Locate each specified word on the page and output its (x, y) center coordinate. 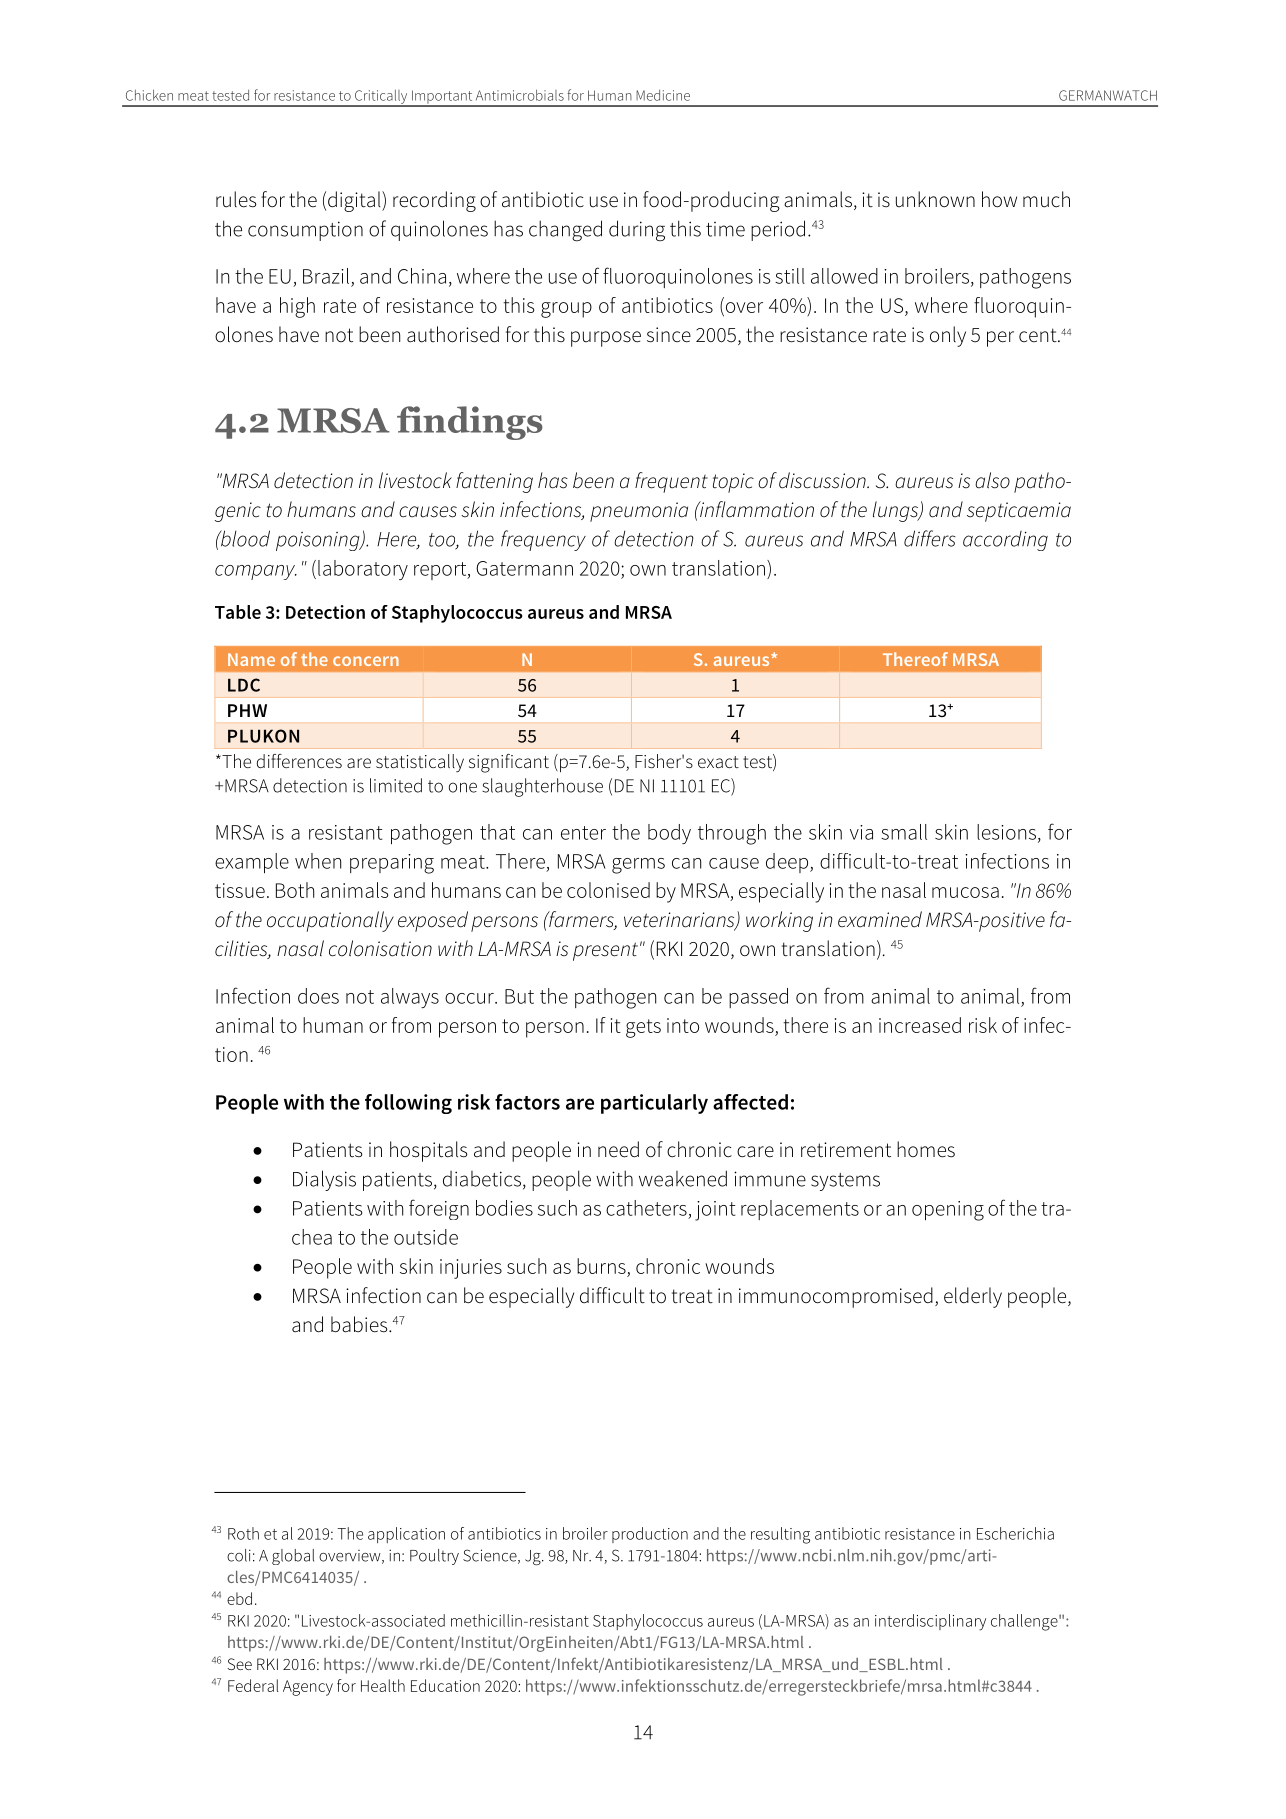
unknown (935, 199)
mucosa (965, 892)
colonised (608, 890)
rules (236, 199)
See (240, 1664)
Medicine (663, 95)
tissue (240, 890)
